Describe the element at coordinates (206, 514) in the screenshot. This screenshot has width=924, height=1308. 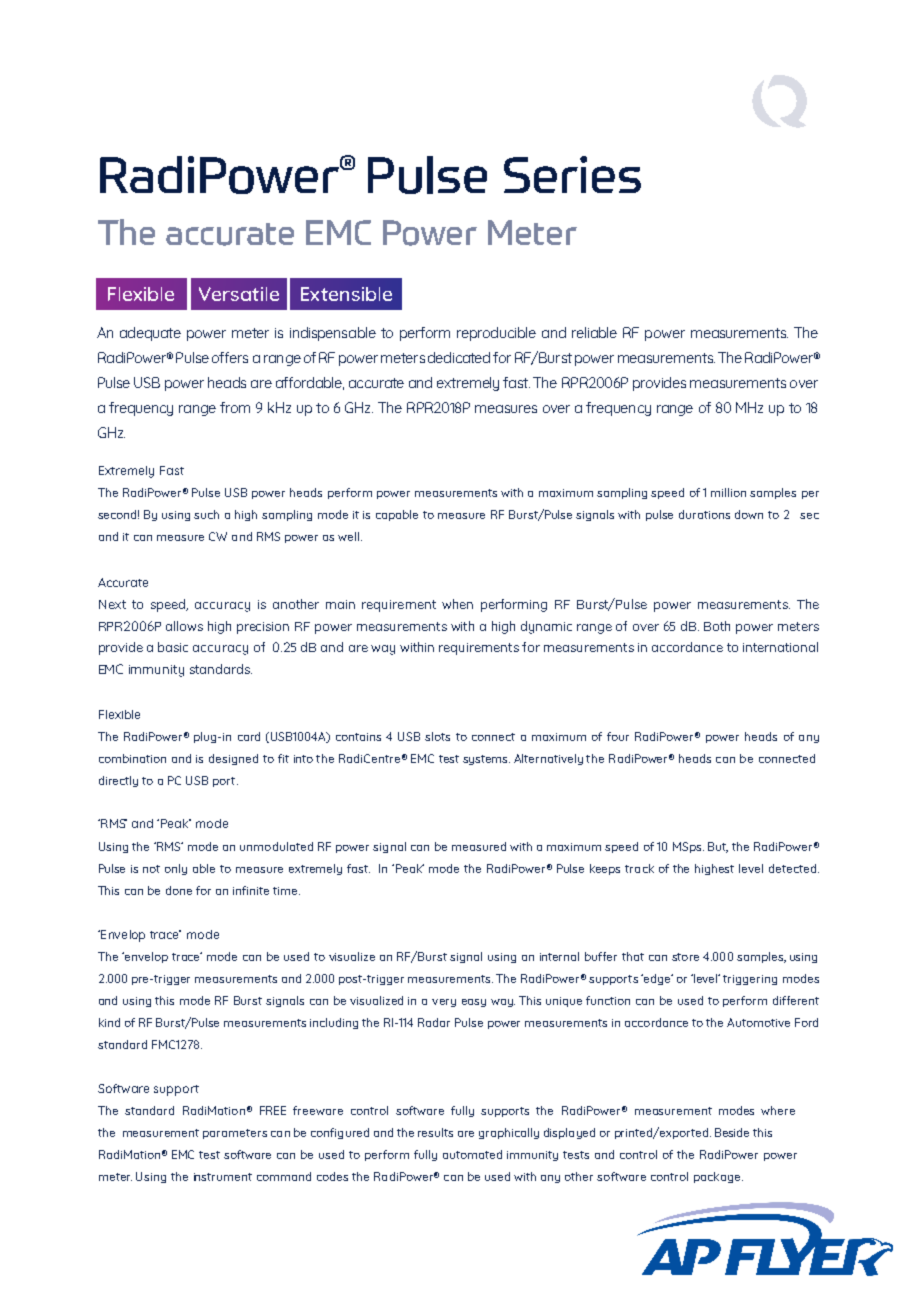
I see `such` at that location.
